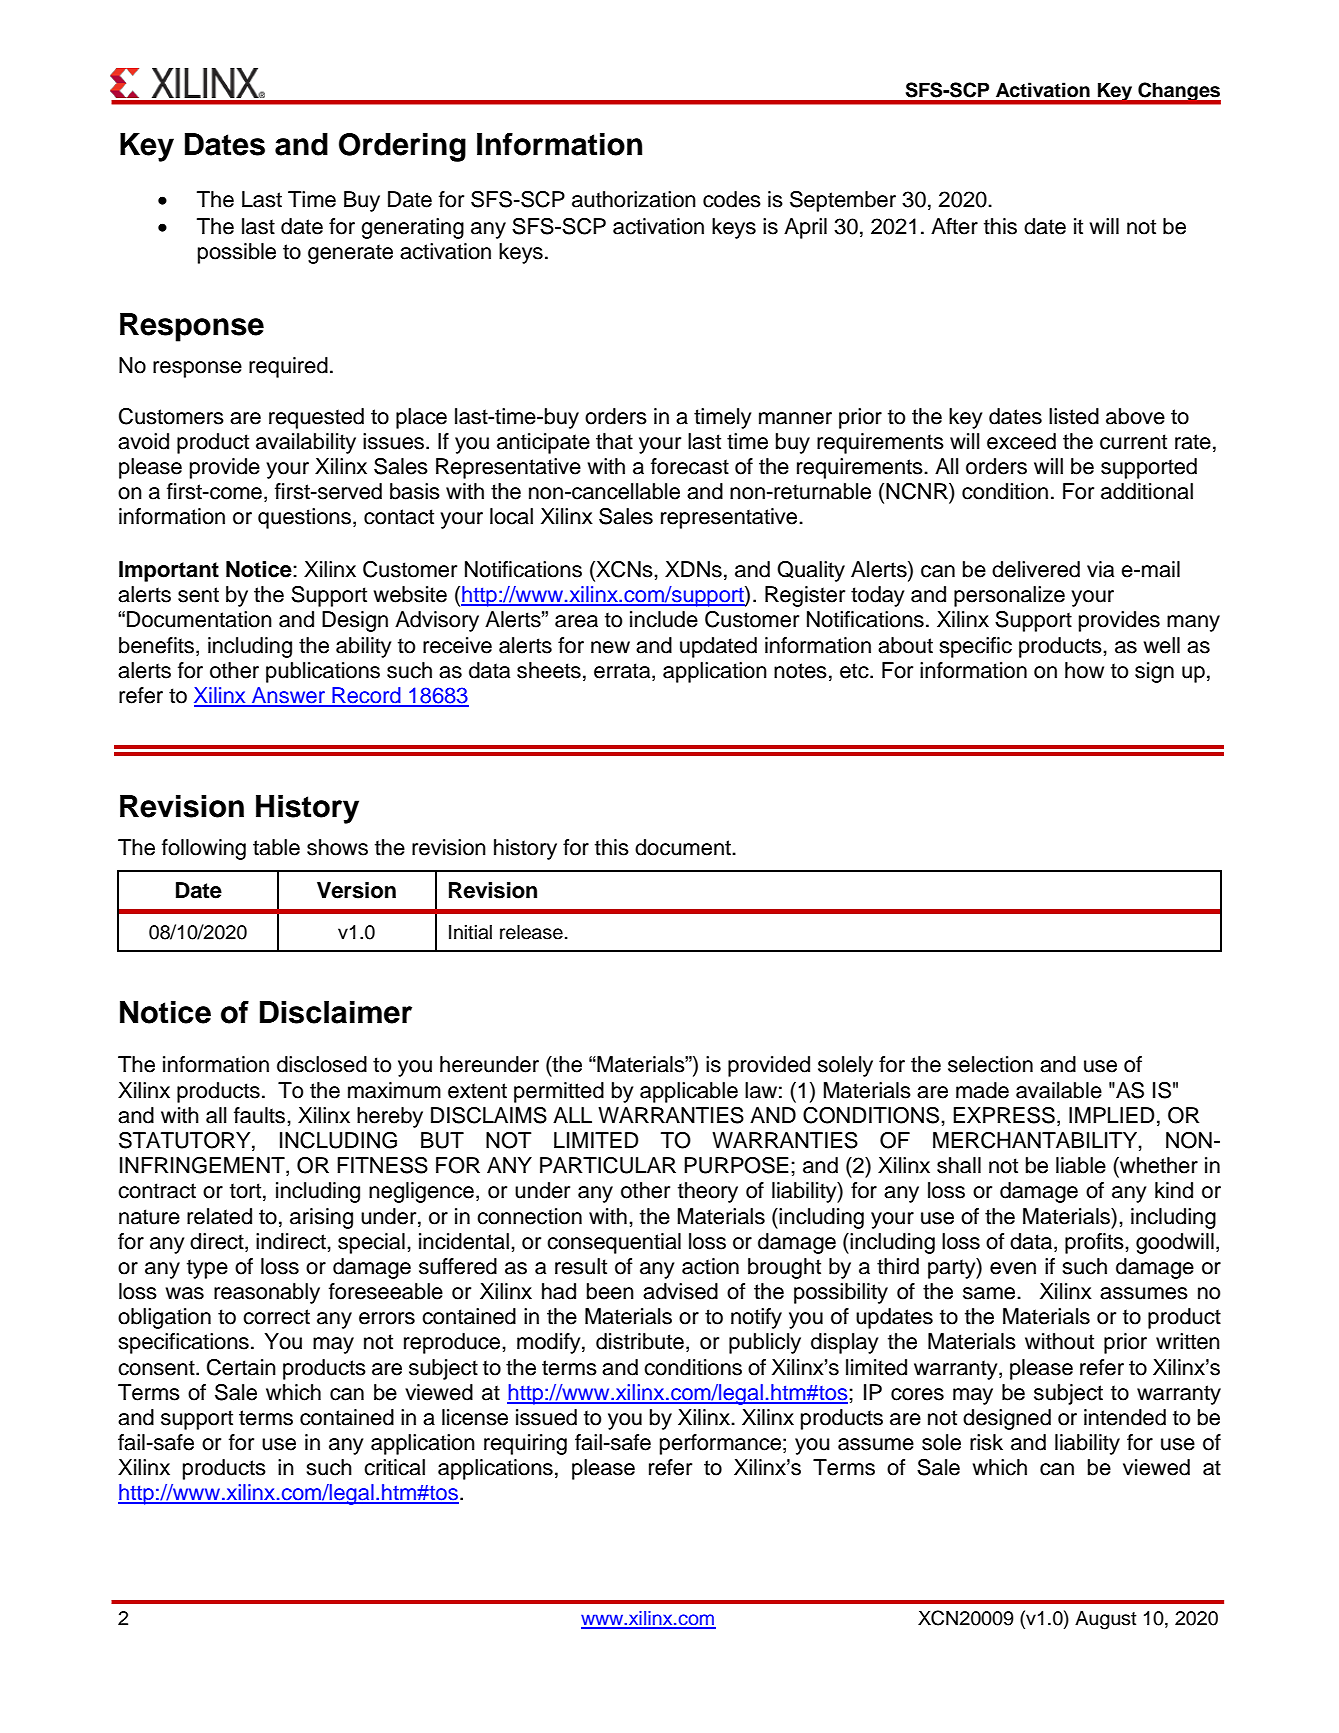 Image resolution: width=1339 pixels, height=1733 pixels. What do you see at coordinates (634, 199) in the screenshot?
I see `authorization` at bounding box center [634, 199].
